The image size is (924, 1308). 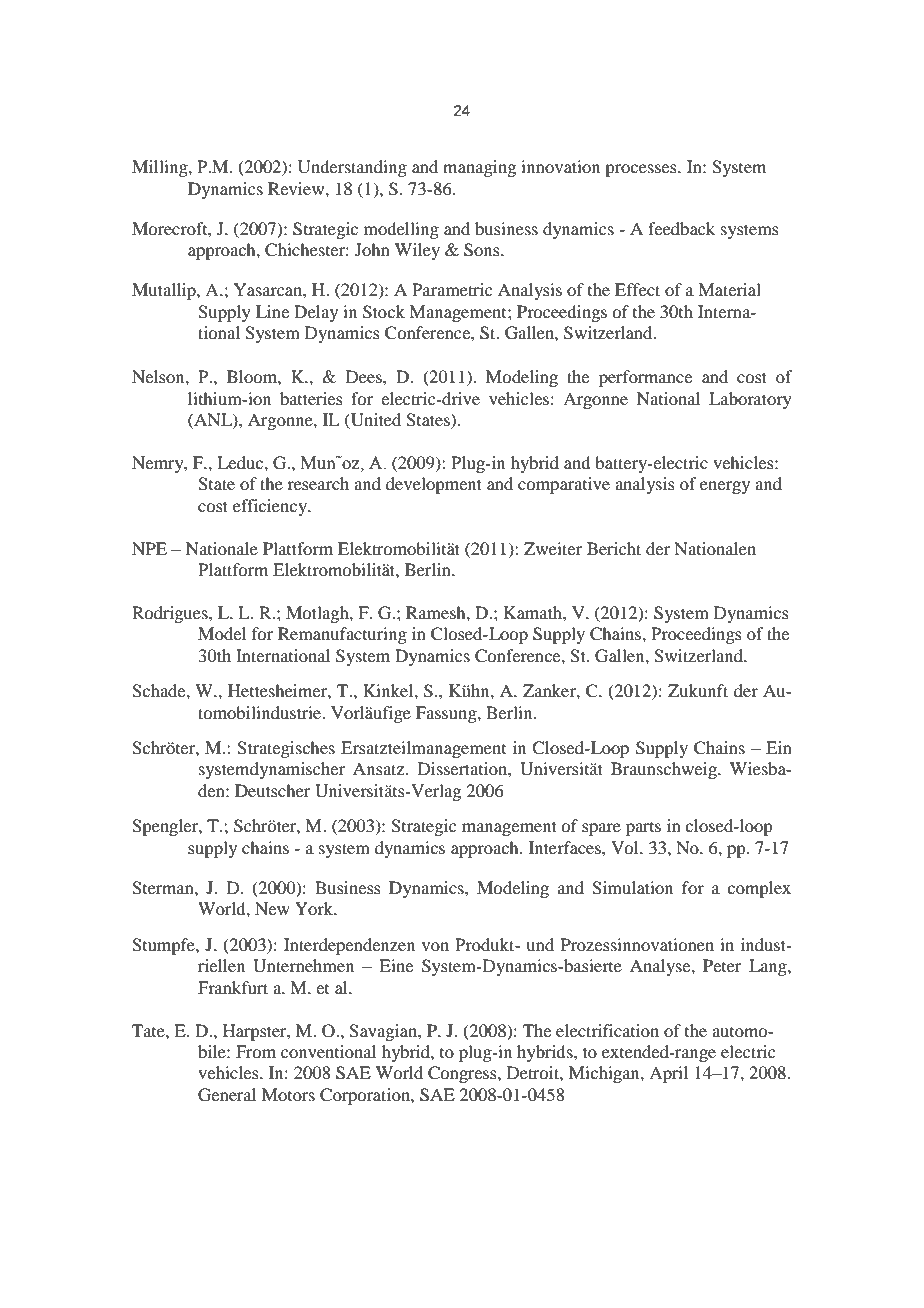 What do you see at coordinates (352, 168) in the image?
I see `Understanding` at bounding box center [352, 168].
